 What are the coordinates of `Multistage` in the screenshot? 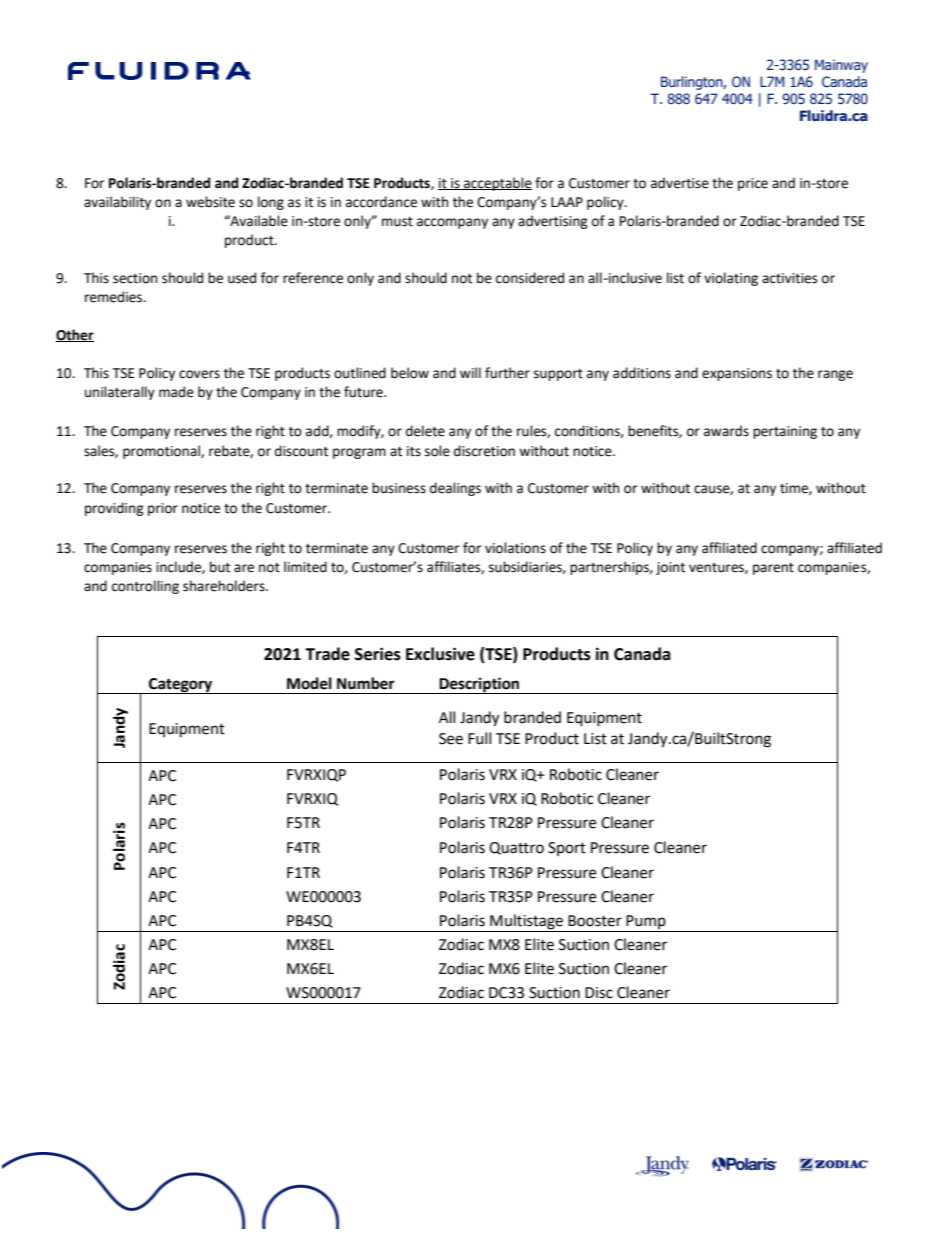 It's located at (526, 923).
